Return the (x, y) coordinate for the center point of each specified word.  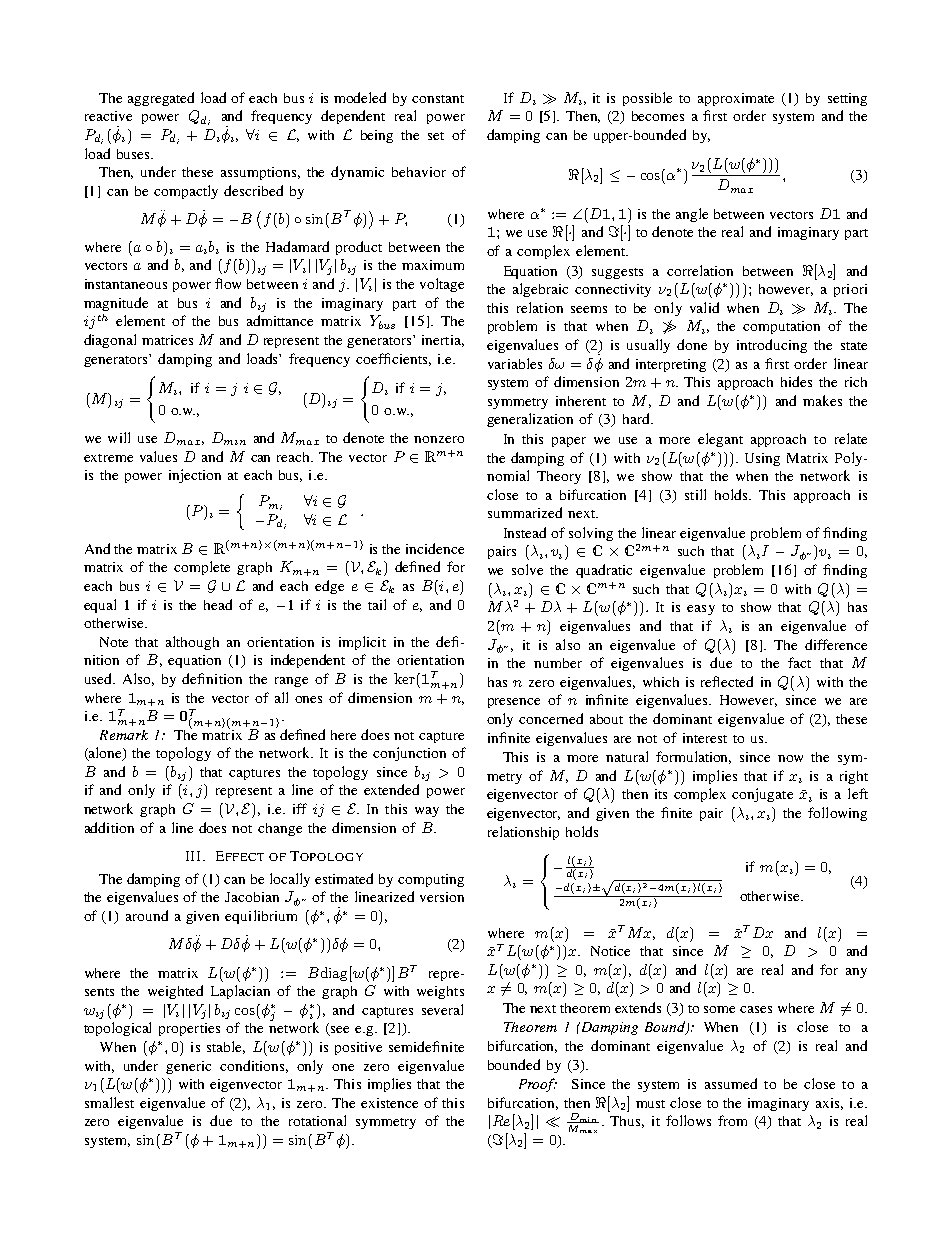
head (218, 604)
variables (515, 363)
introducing (772, 346)
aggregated (161, 99)
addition (109, 827)
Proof (538, 1085)
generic (188, 1067)
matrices (167, 340)
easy (701, 610)
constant (438, 99)
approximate (736, 99)
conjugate (762, 795)
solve (527, 569)
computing (431, 880)
